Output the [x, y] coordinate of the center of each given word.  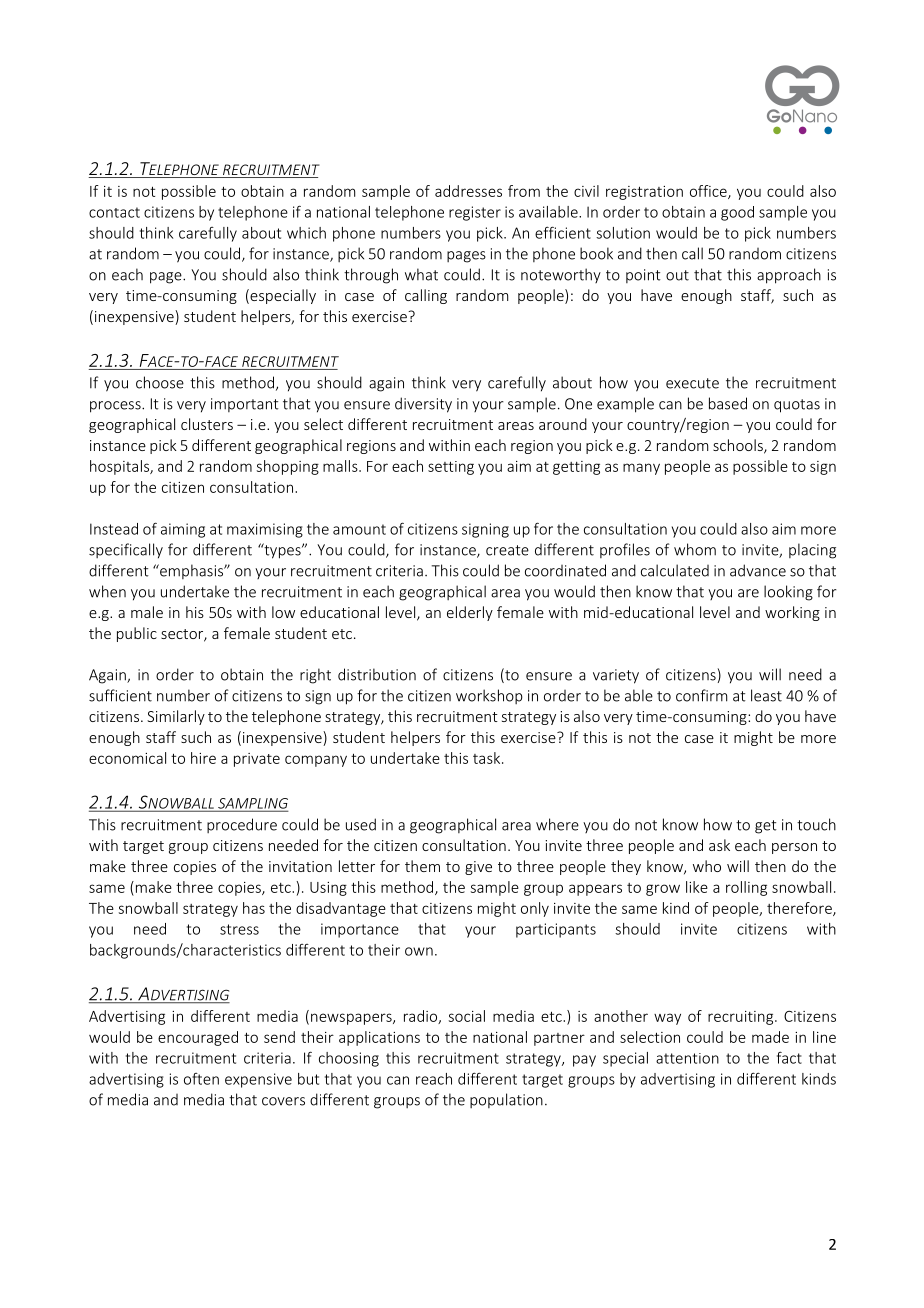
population [506, 1100]
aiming [183, 530]
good [737, 213]
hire [203, 758]
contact [114, 212]
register [475, 213]
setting [451, 468]
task [488, 758]
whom [695, 549]
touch [816, 824]
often [201, 1079]
